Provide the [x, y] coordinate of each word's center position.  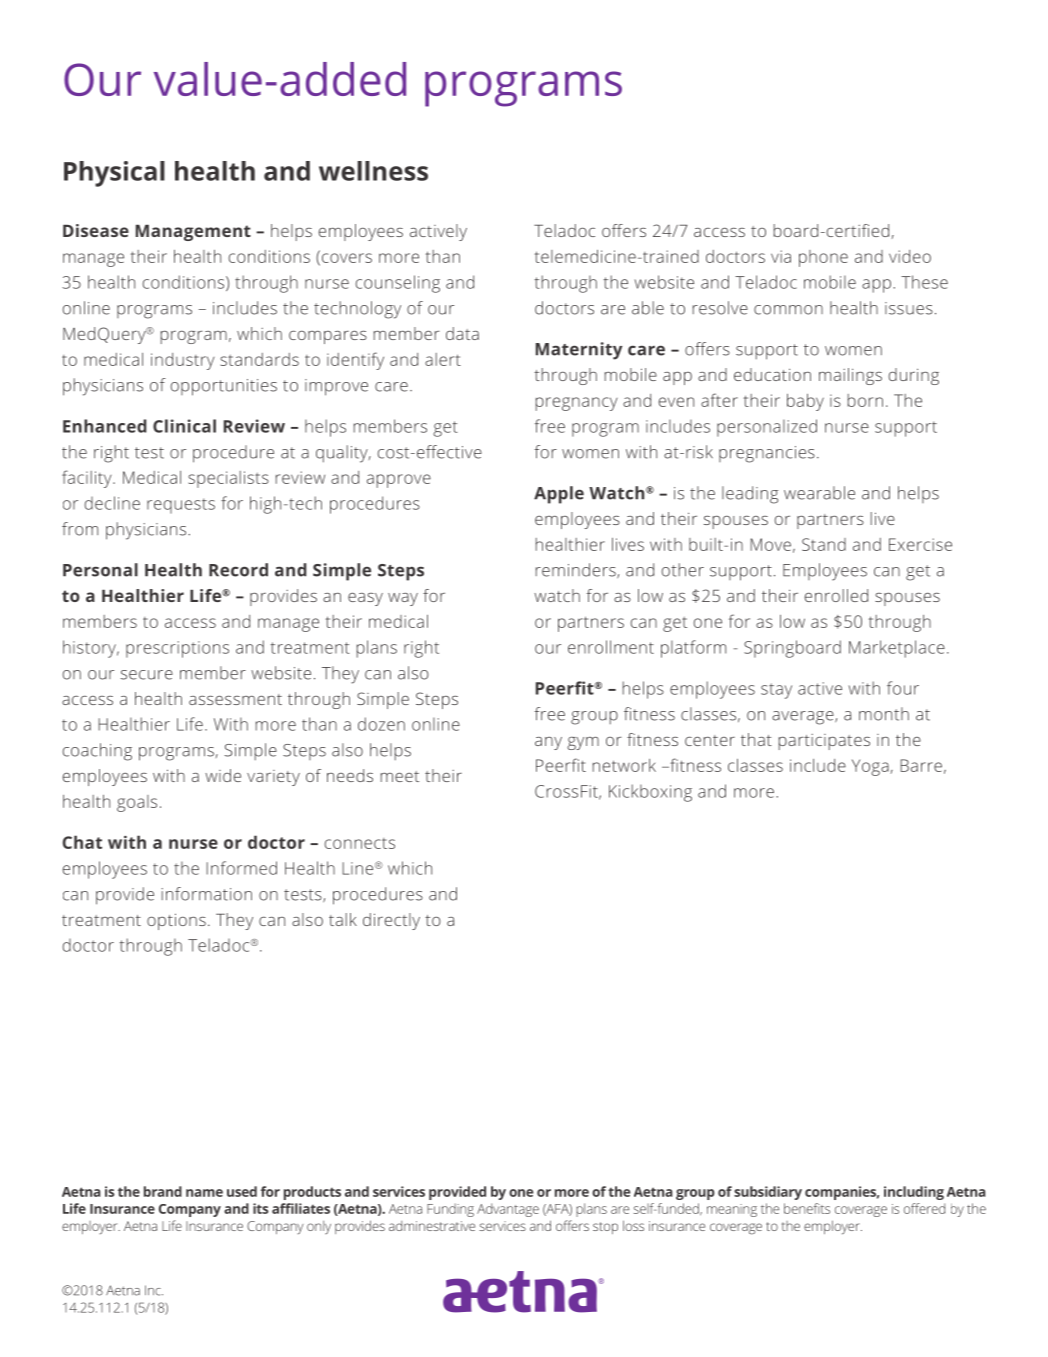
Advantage [508, 1210]
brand [163, 1191]
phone [823, 258]
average [804, 718]
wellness [373, 171]
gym [583, 743]
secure [146, 675]
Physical [114, 174]
